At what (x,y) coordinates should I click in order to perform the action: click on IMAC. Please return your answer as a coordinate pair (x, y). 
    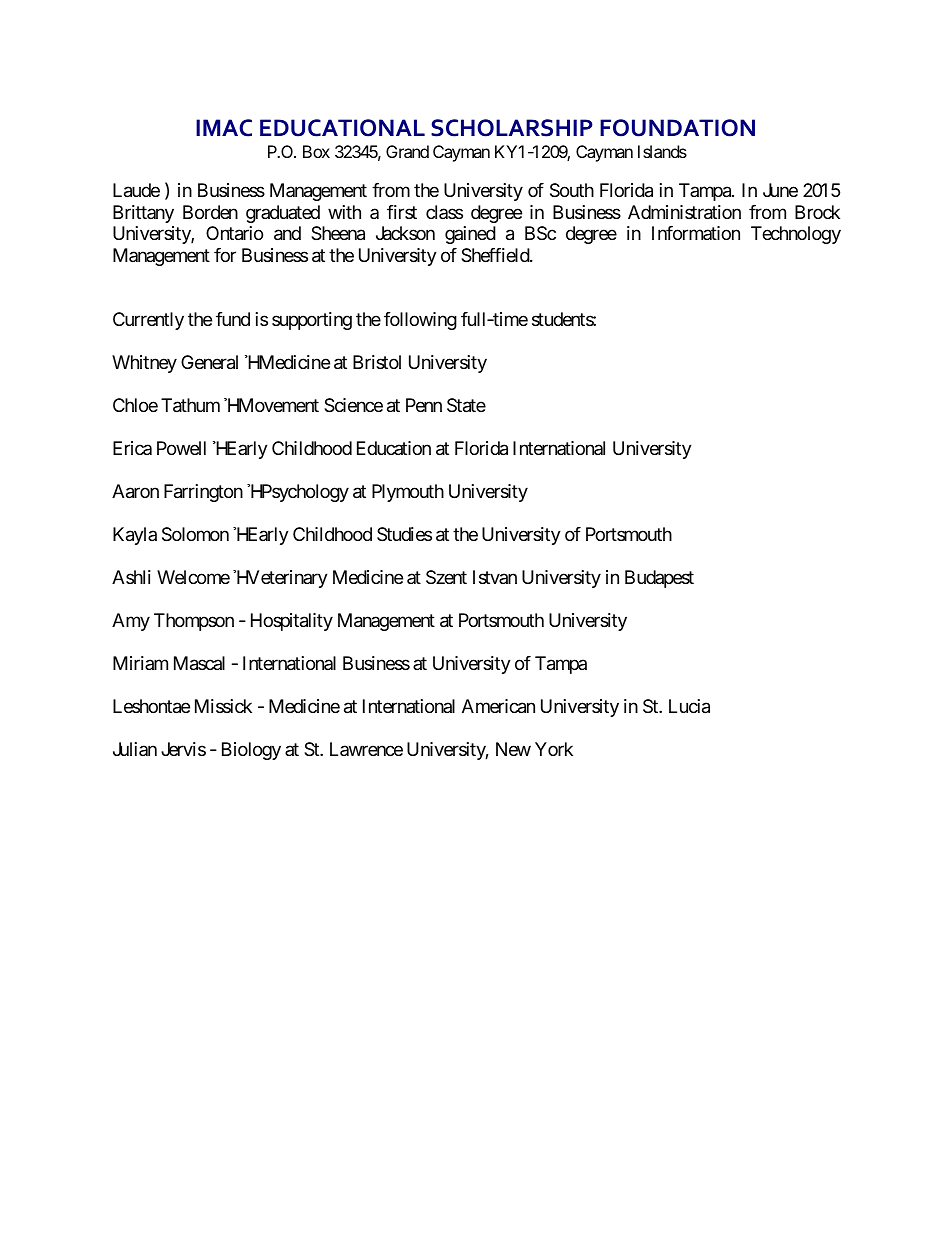
    Looking at the image, I should click on (224, 128).
